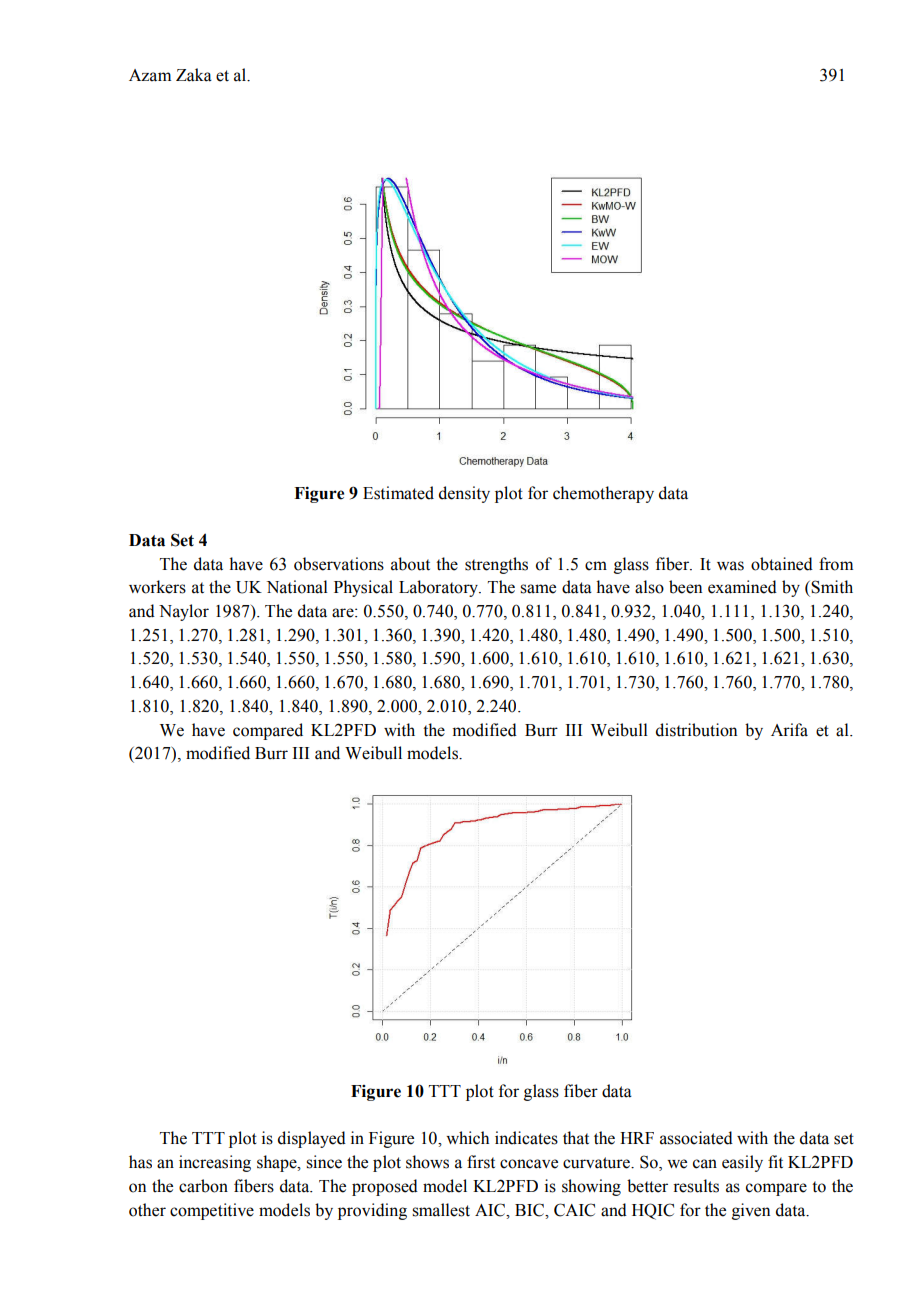  I want to click on distribution, so click(696, 730).
